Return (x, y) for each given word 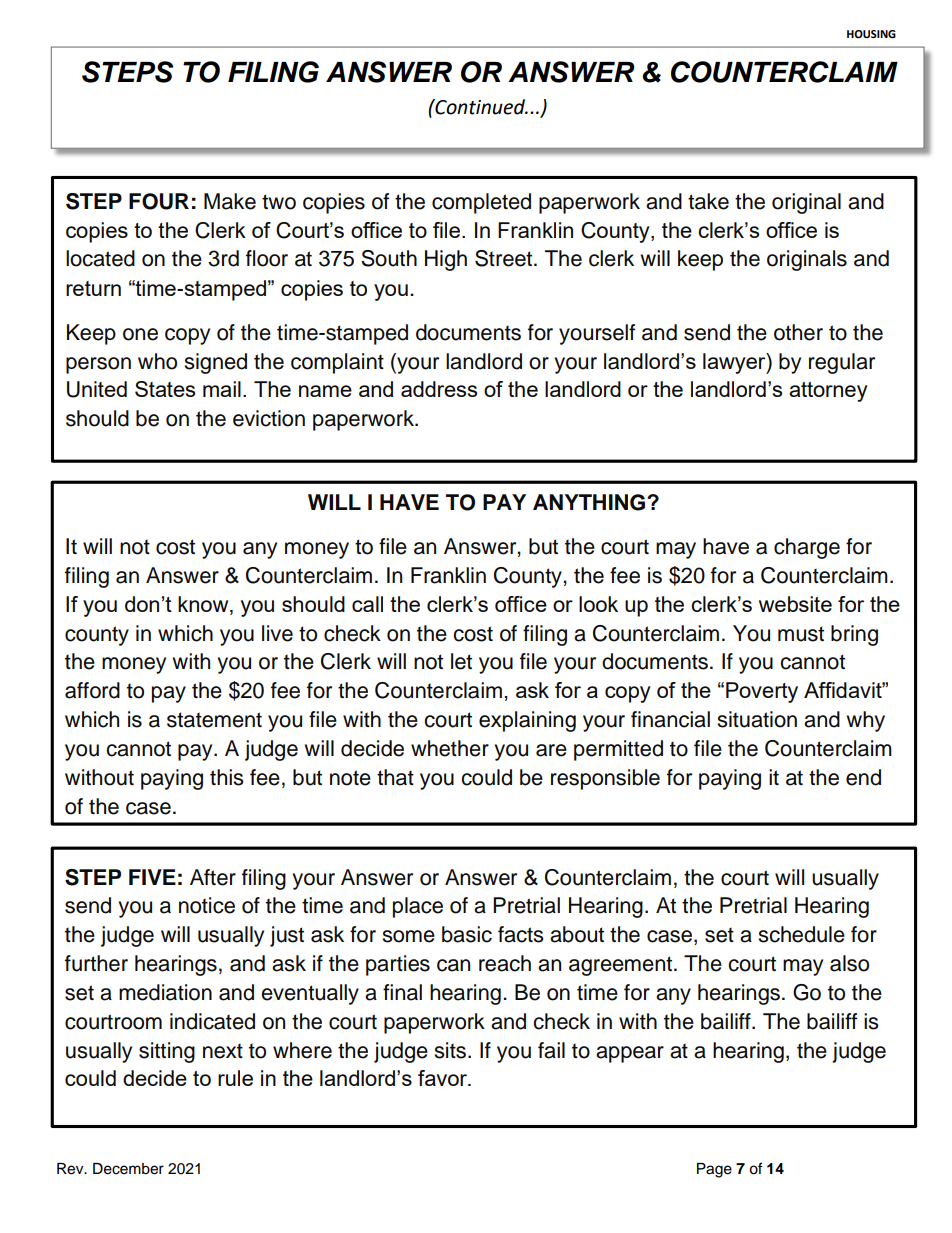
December (128, 1169)
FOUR (159, 201)
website (795, 604)
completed (481, 203)
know (204, 605)
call (367, 604)
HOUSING (871, 34)
